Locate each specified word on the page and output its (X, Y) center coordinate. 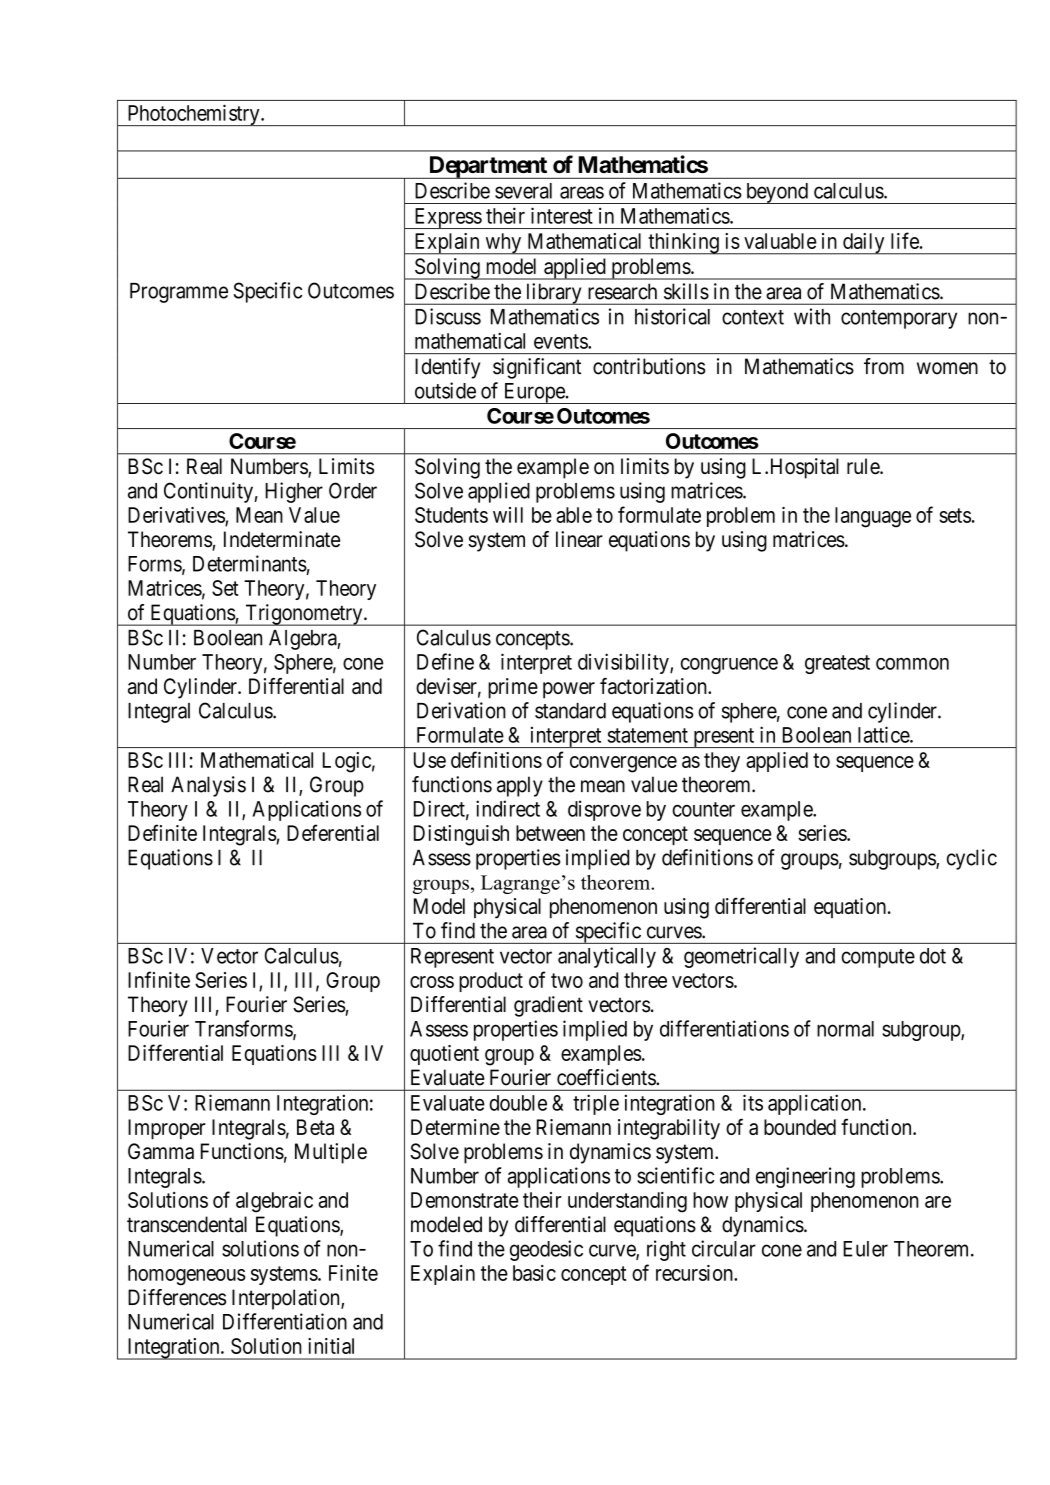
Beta (315, 1127)
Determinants (250, 563)
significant (537, 368)
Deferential (333, 832)
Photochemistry (193, 115)
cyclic (972, 859)
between (550, 833)
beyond (776, 193)
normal (845, 1029)
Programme (179, 293)
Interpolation (287, 1299)
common (912, 664)
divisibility (624, 663)
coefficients (607, 1077)
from (884, 366)
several (523, 191)
